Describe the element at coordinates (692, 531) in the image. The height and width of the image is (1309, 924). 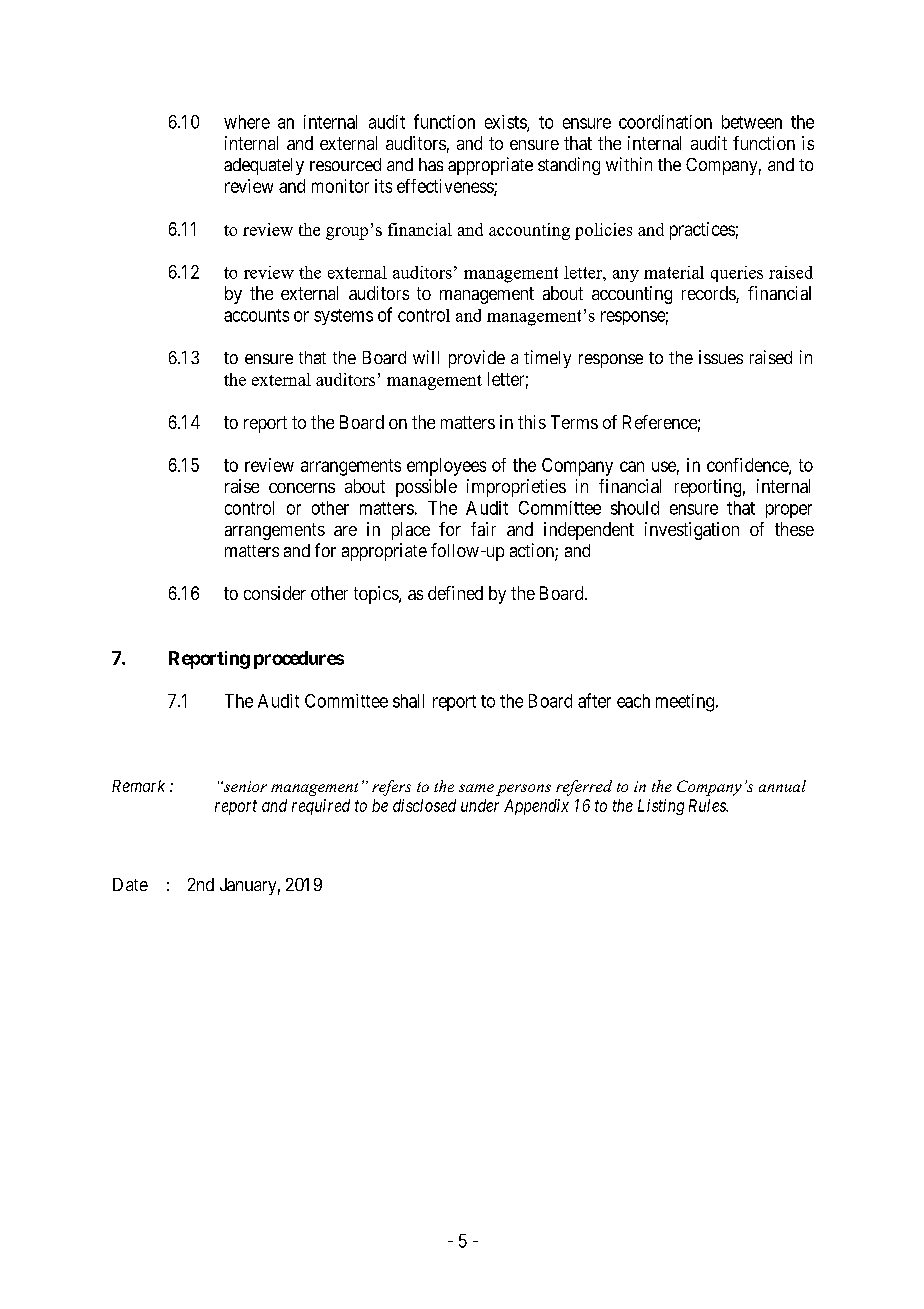
I see `investigation` at that location.
